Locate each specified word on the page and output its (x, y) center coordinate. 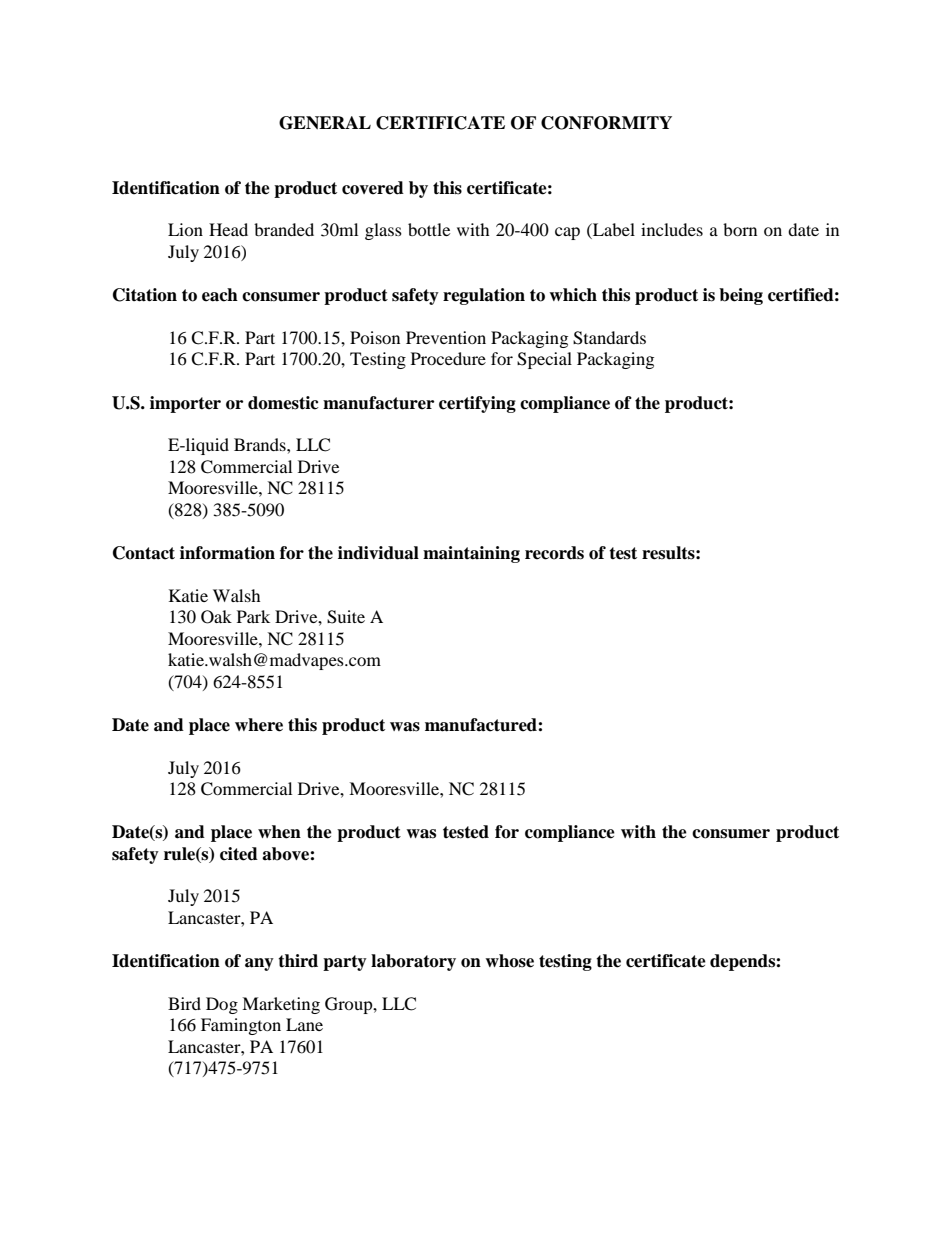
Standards (609, 338)
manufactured (482, 725)
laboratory (413, 962)
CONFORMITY (606, 123)
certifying (477, 404)
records (554, 553)
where (259, 725)
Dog (222, 1005)
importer (185, 404)
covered (373, 188)
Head (228, 229)
